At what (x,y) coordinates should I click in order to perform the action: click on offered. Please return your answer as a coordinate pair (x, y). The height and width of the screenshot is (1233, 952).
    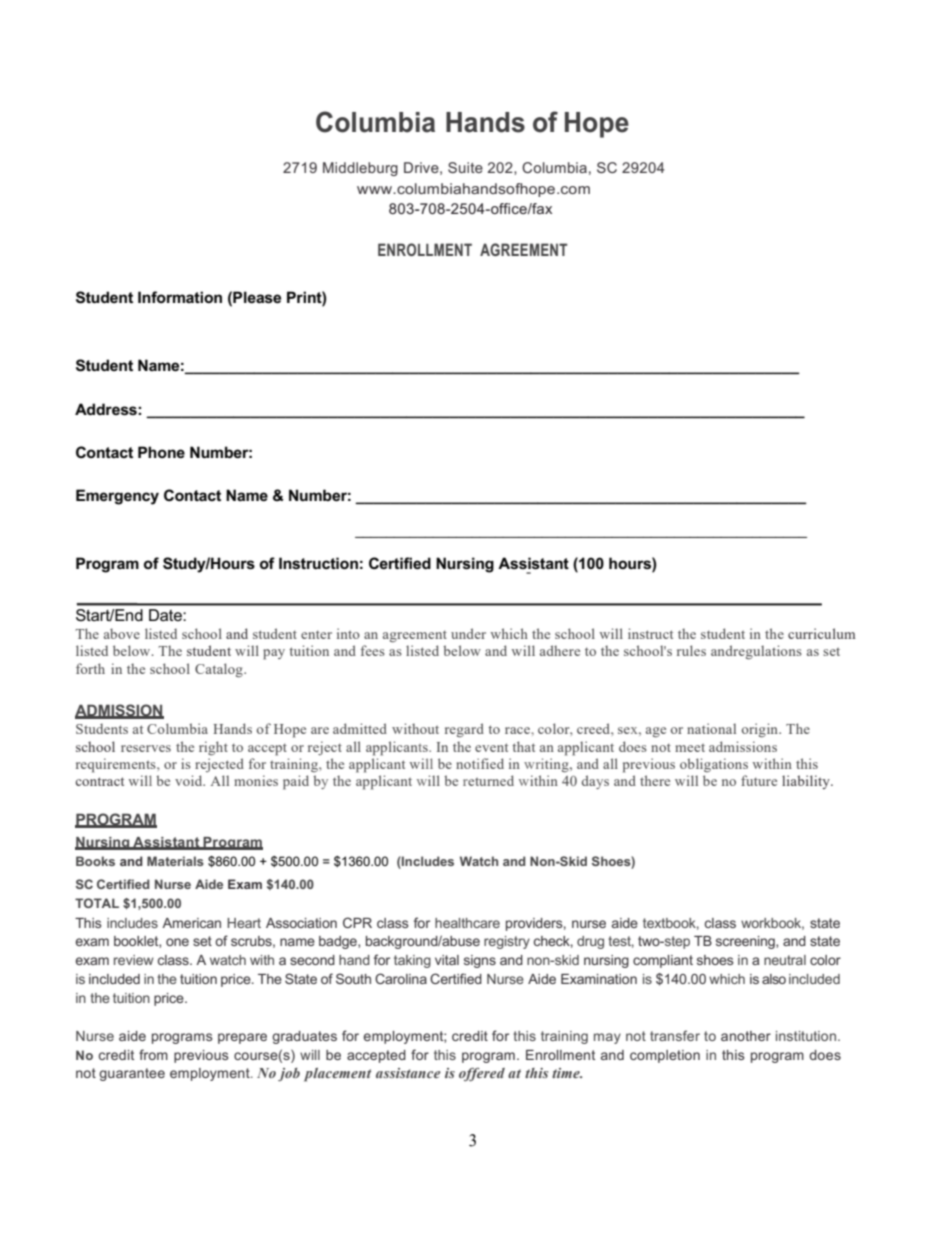
    Looking at the image, I should click on (482, 1074).
